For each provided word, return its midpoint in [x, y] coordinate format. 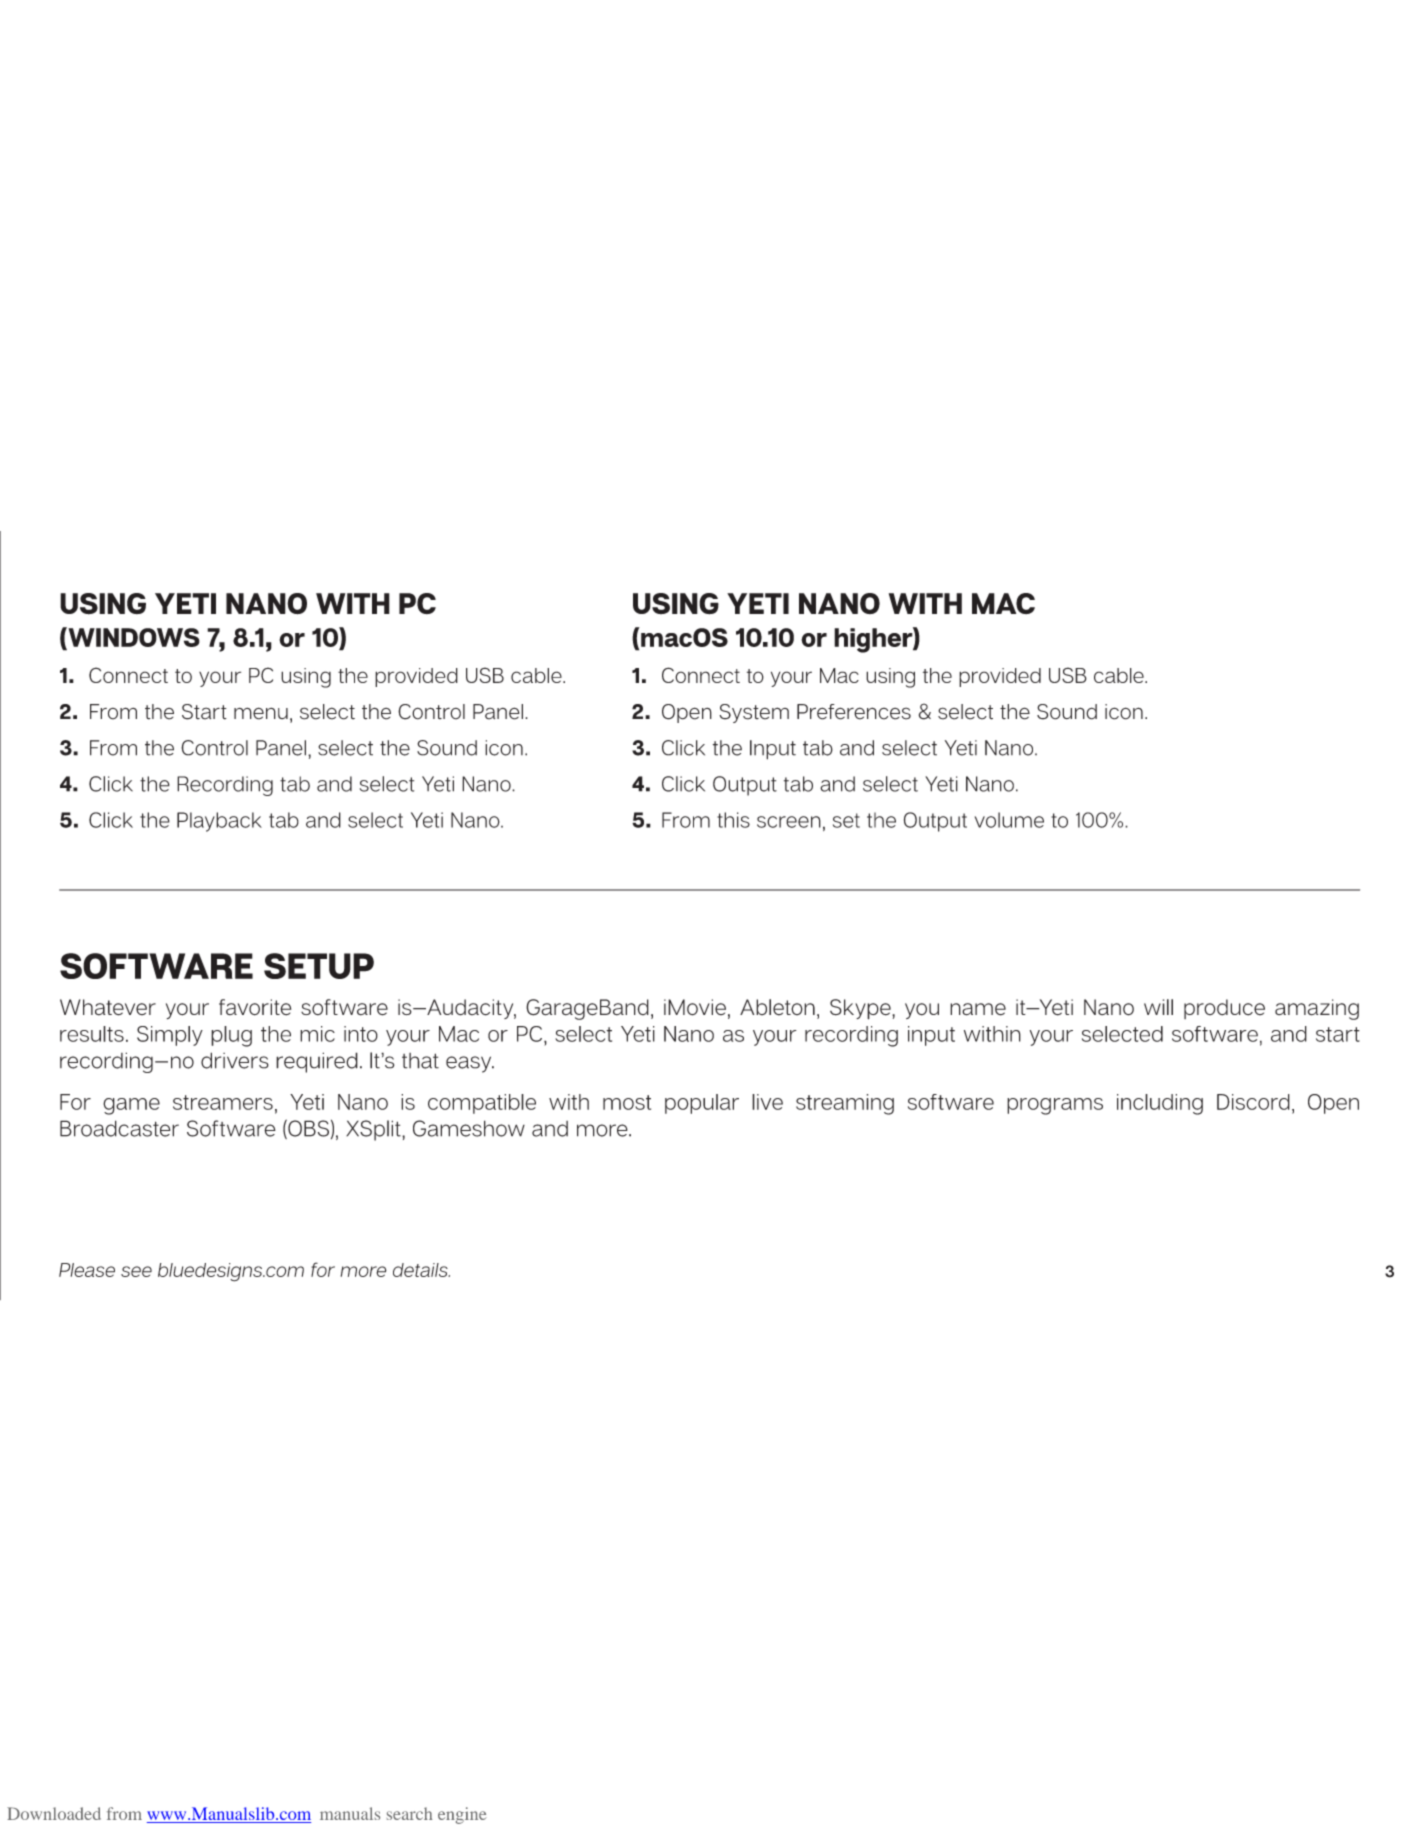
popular [702, 1104]
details [421, 1270]
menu [261, 713]
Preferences [854, 712]
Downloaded [54, 1813]
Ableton [777, 1007]
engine [462, 1815]
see [136, 1271]
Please [87, 1270]
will [1158, 1007]
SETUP [319, 966]
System [754, 713]
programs [1055, 1106]
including [1160, 1104]
